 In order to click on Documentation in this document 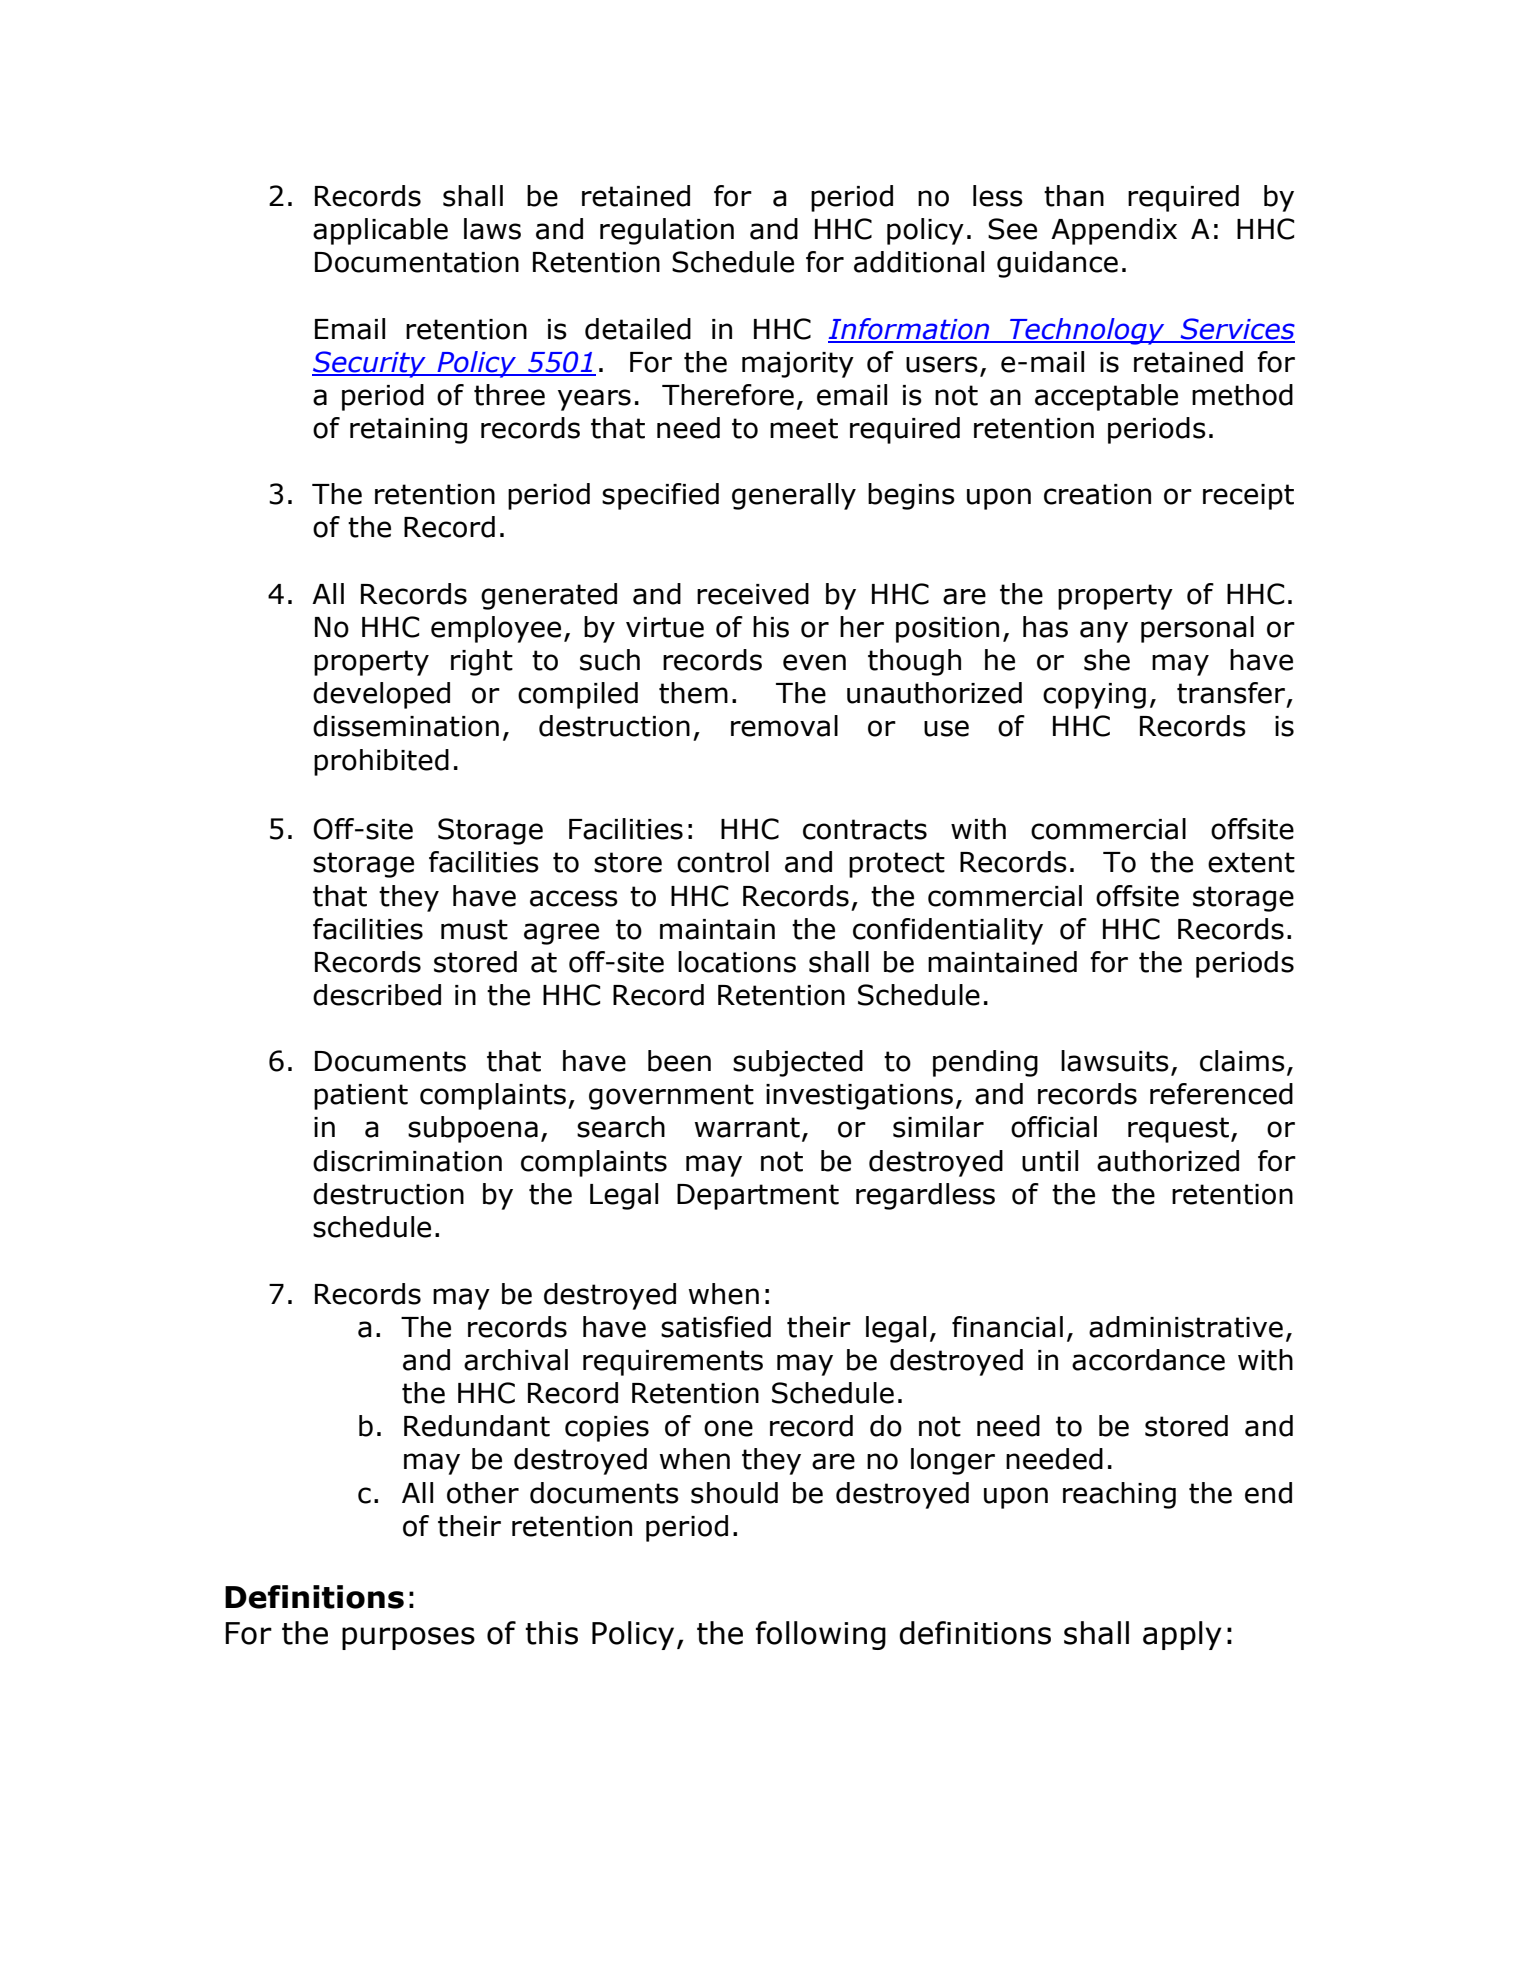, I will do `click(417, 262)`.
